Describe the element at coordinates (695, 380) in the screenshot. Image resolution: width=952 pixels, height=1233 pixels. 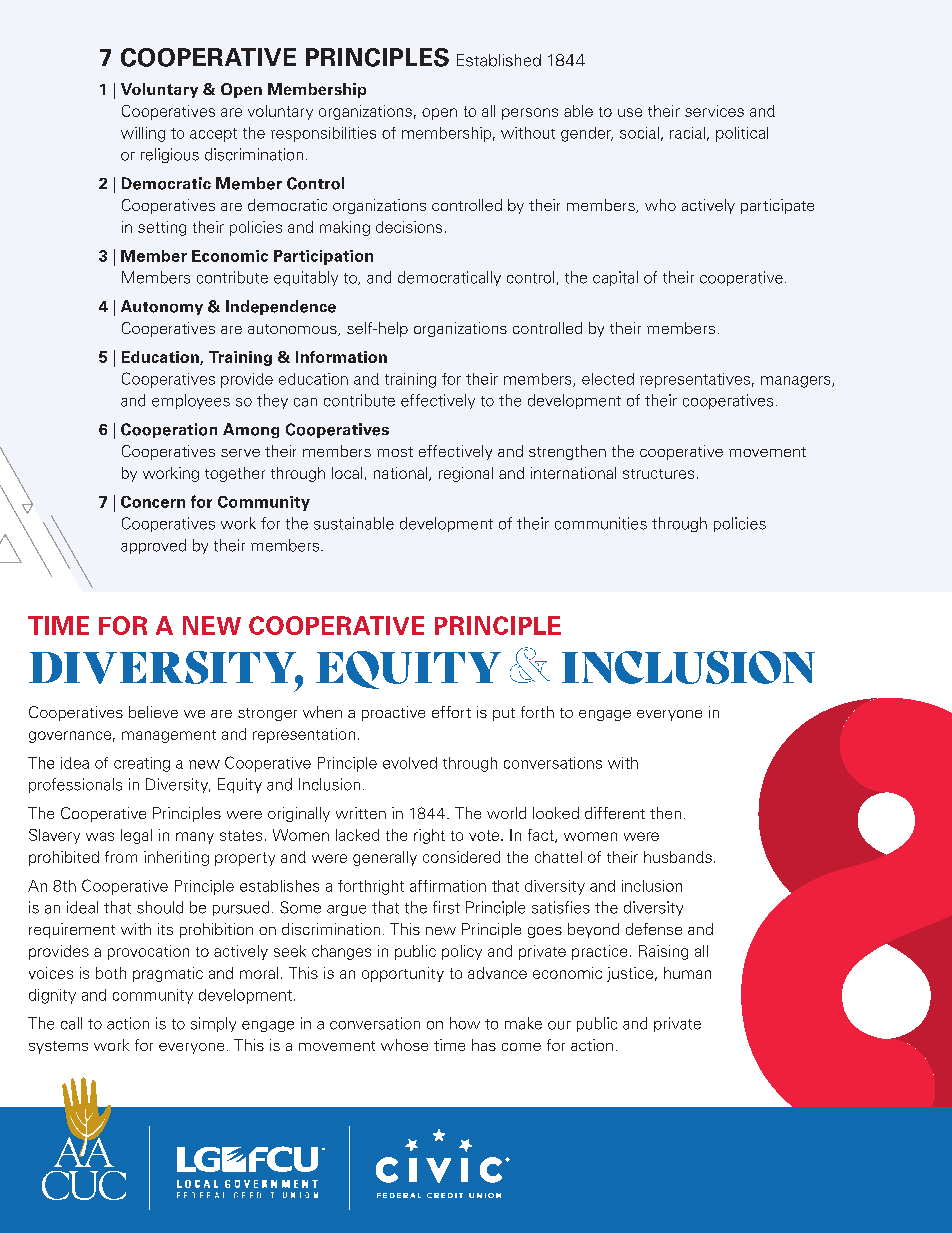
I see `representatives` at that location.
